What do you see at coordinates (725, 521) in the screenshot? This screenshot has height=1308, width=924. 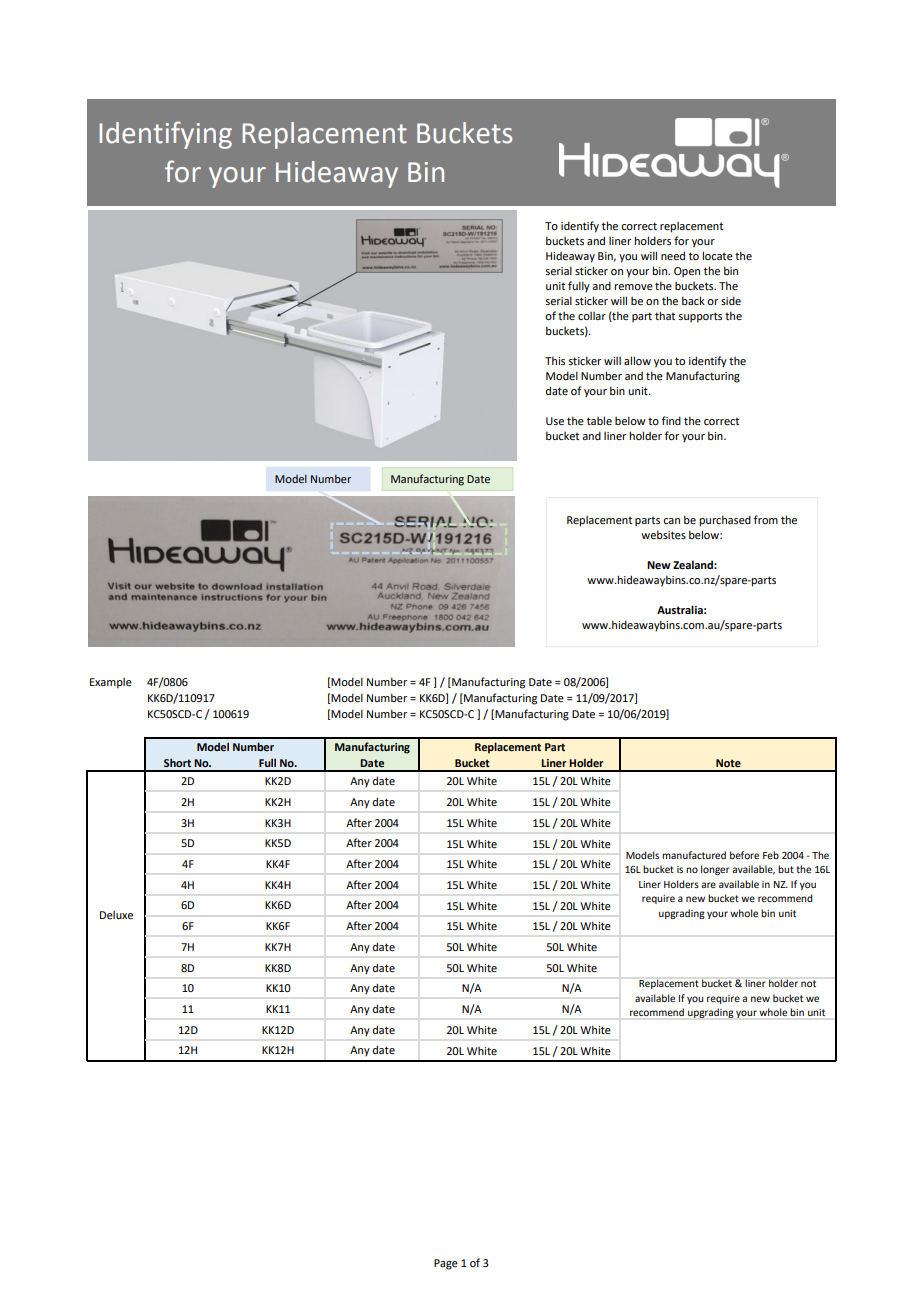 I see `purchased` at bounding box center [725, 521].
